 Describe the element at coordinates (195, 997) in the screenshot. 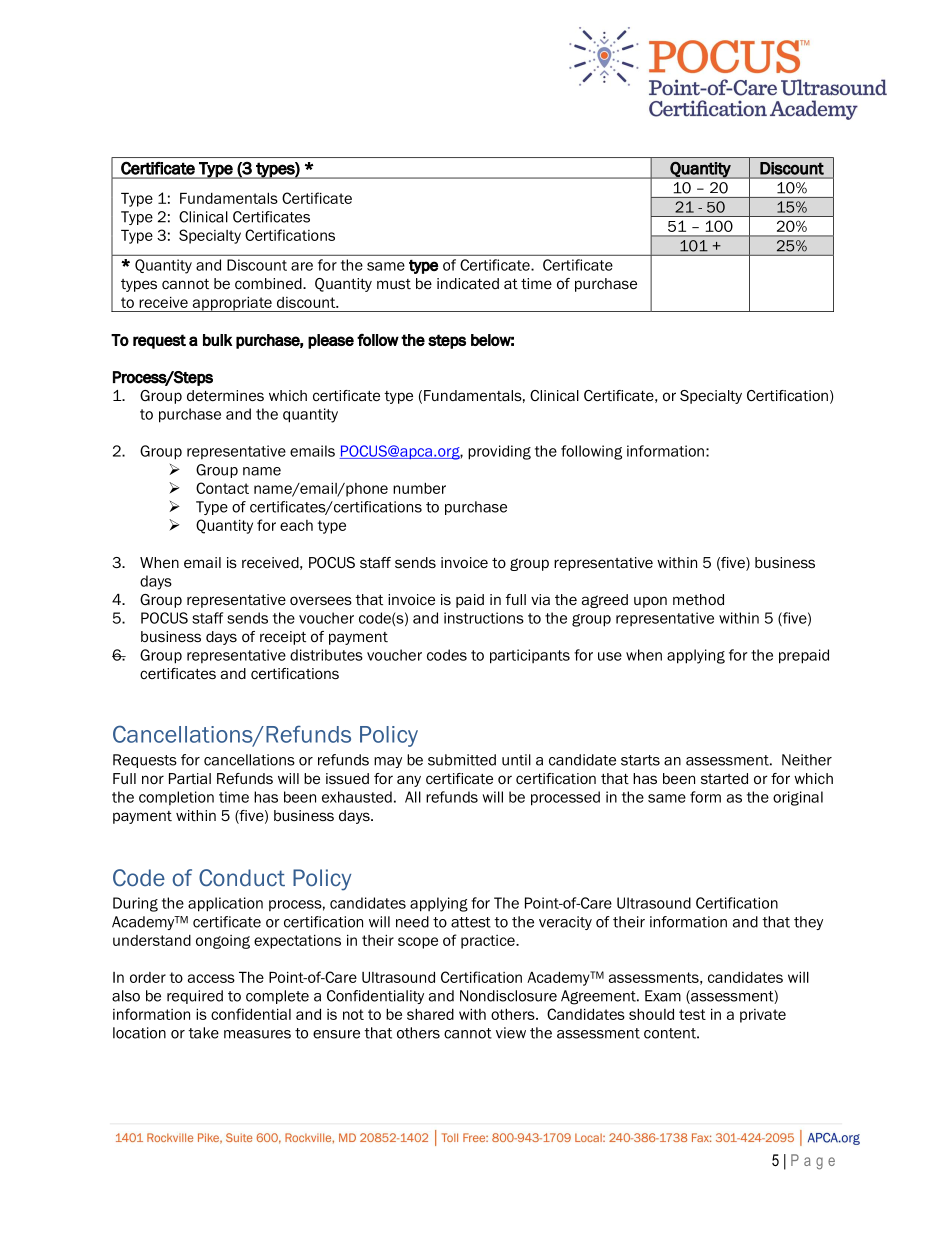

I see `required` at that location.
